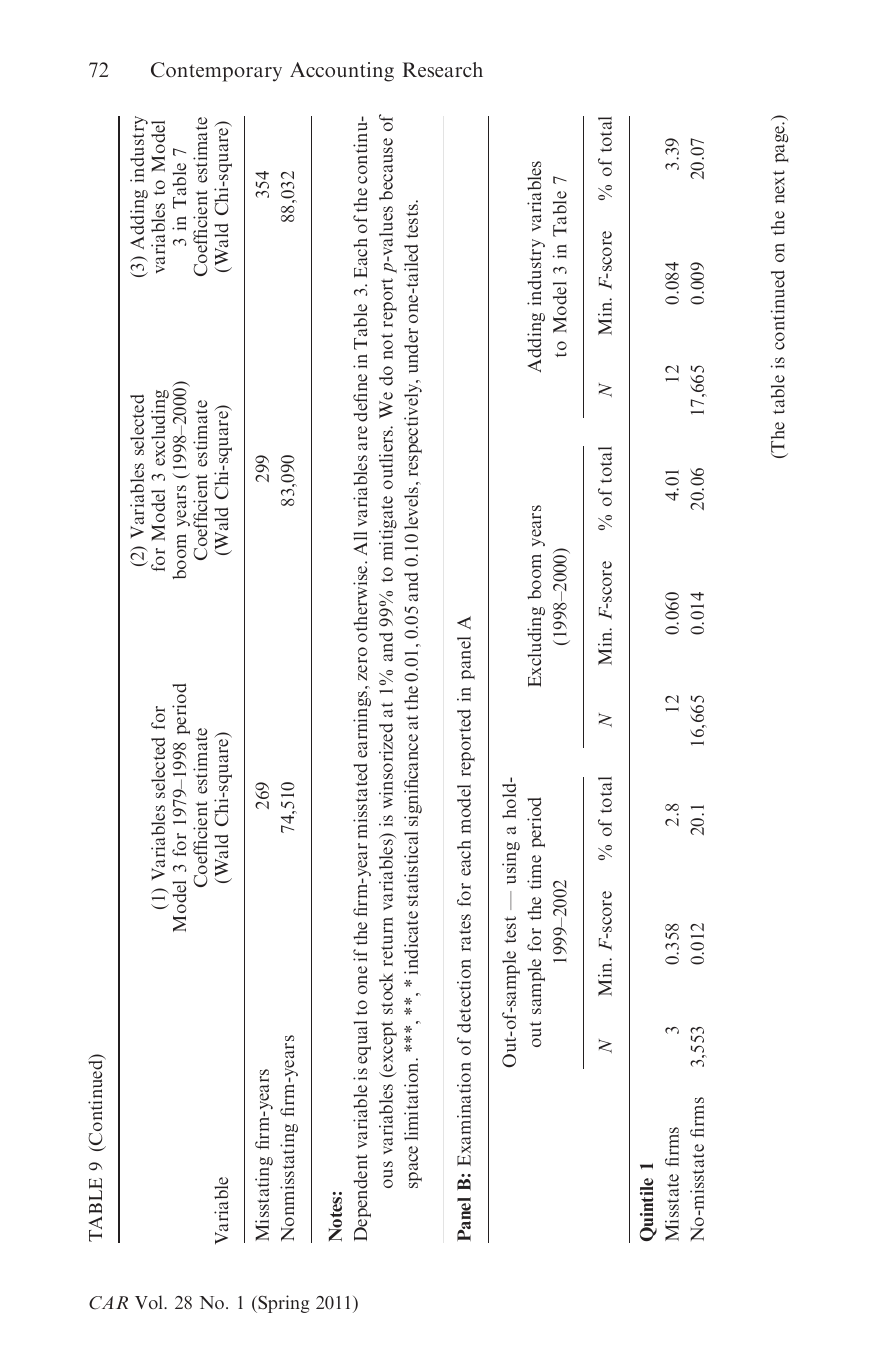 This screenshot has height=1372, width=895. I want to click on Contemporary, so click(216, 72).
